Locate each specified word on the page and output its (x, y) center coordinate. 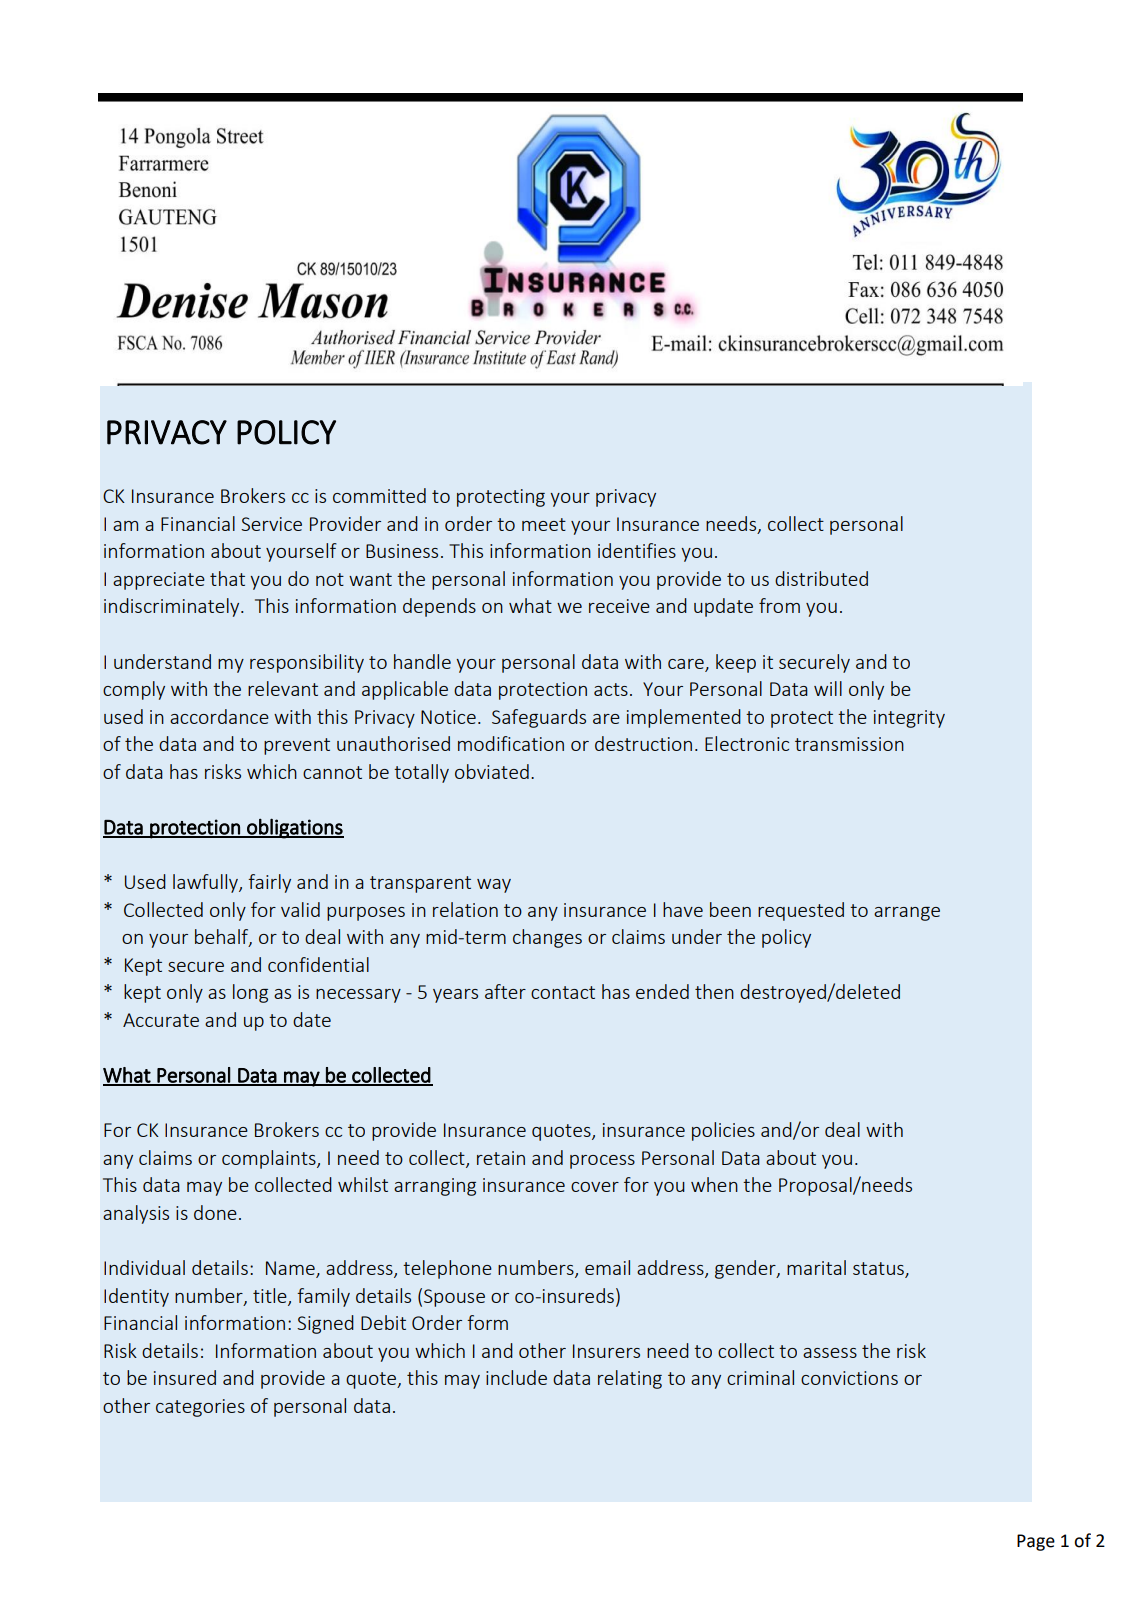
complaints (270, 1159)
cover (595, 1187)
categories (200, 1408)
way (494, 886)
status (879, 1270)
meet (544, 524)
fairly (269, 883)
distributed (821, 578)
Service (271, 524)
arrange (907, 914)
